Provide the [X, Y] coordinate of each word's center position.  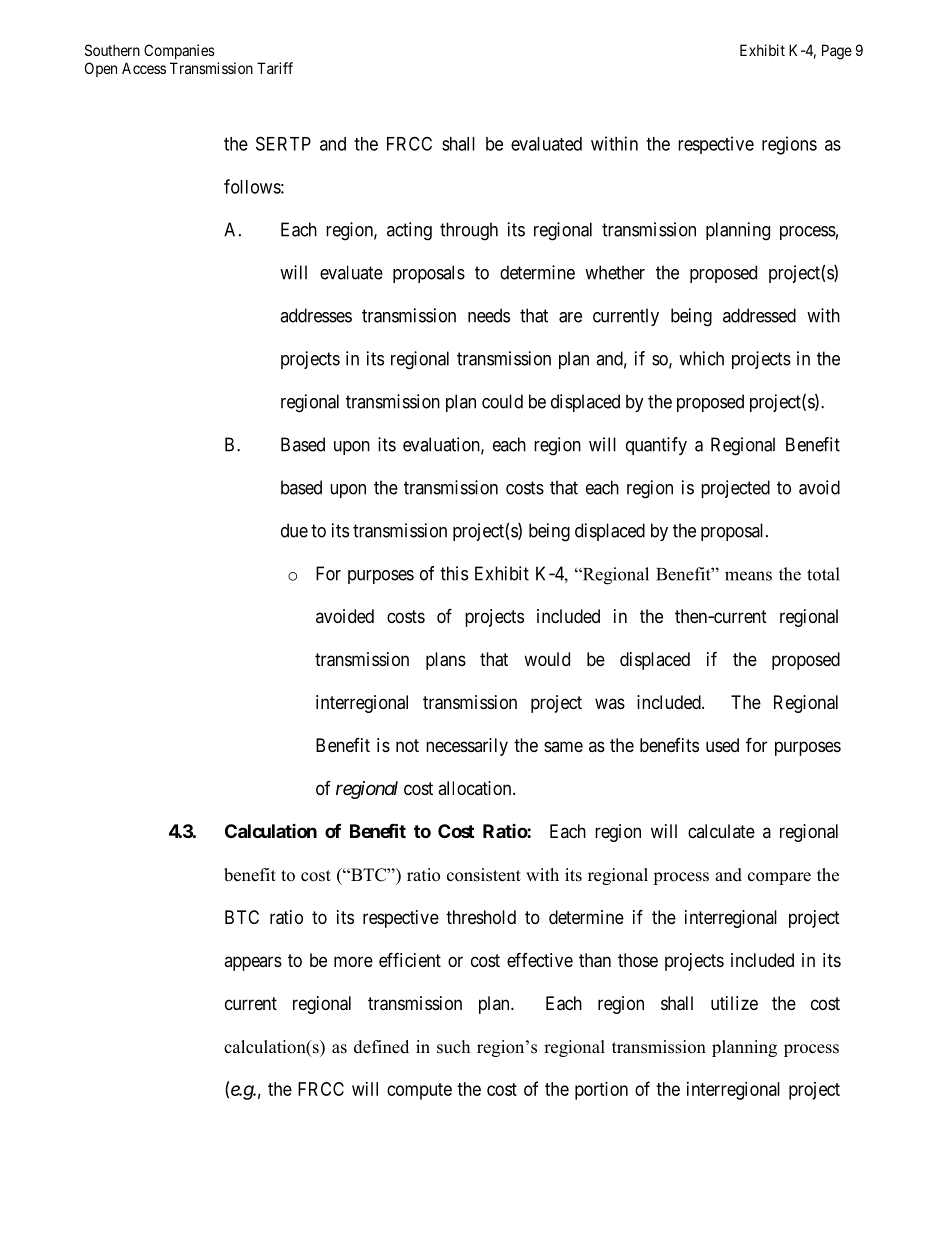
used [722, 745]
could [502, 401]
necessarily [467, 747]
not [407, 745]
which [701, 358]
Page [837, 52]
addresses [316, 315]
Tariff [275, 68]
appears [253, 963]
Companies [179, 51]
